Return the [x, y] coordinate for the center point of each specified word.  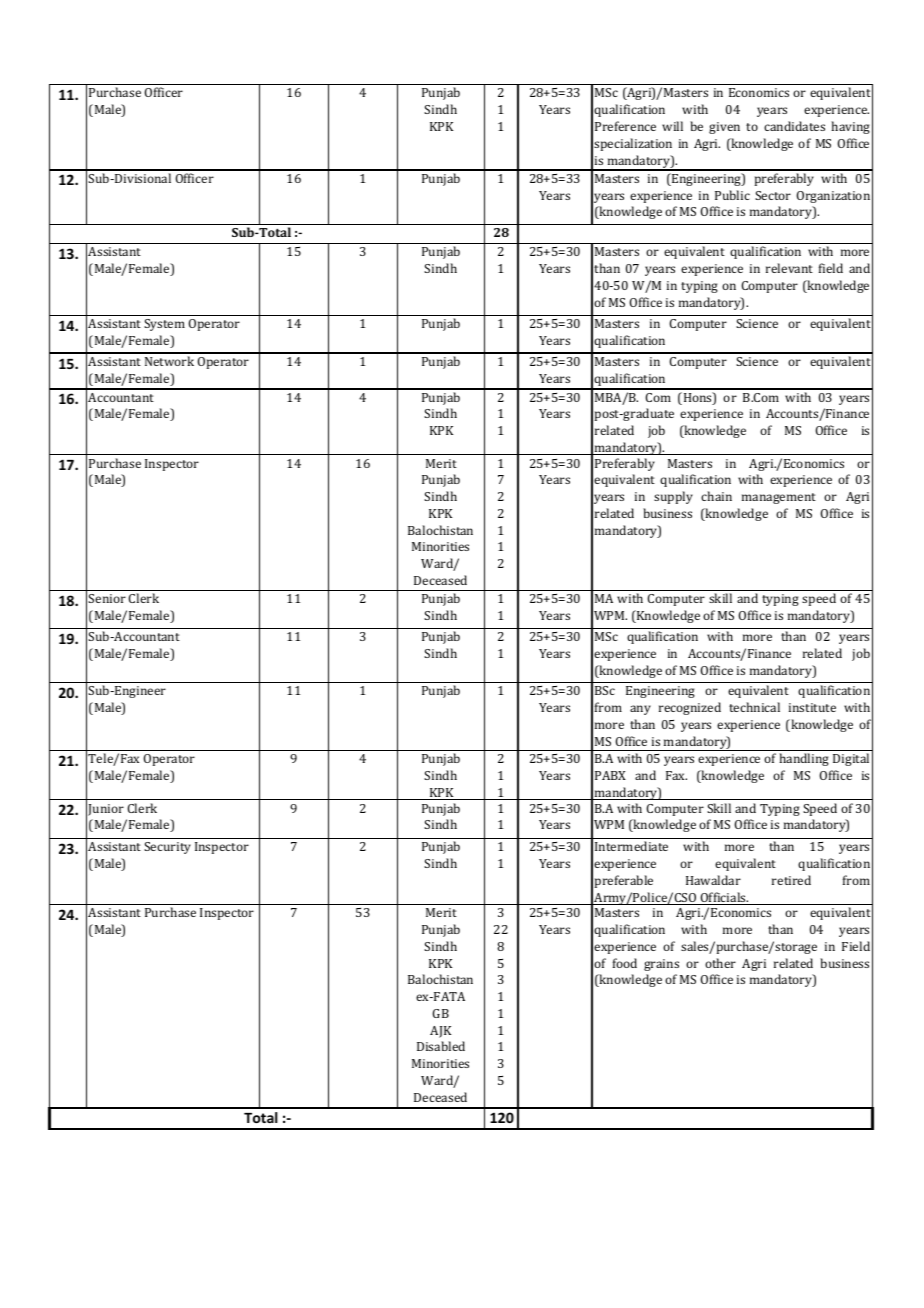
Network [169, 361]
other [720, 963]
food [625, 963]
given [724, 128]
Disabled [441, 1046]
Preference [625, 126]
